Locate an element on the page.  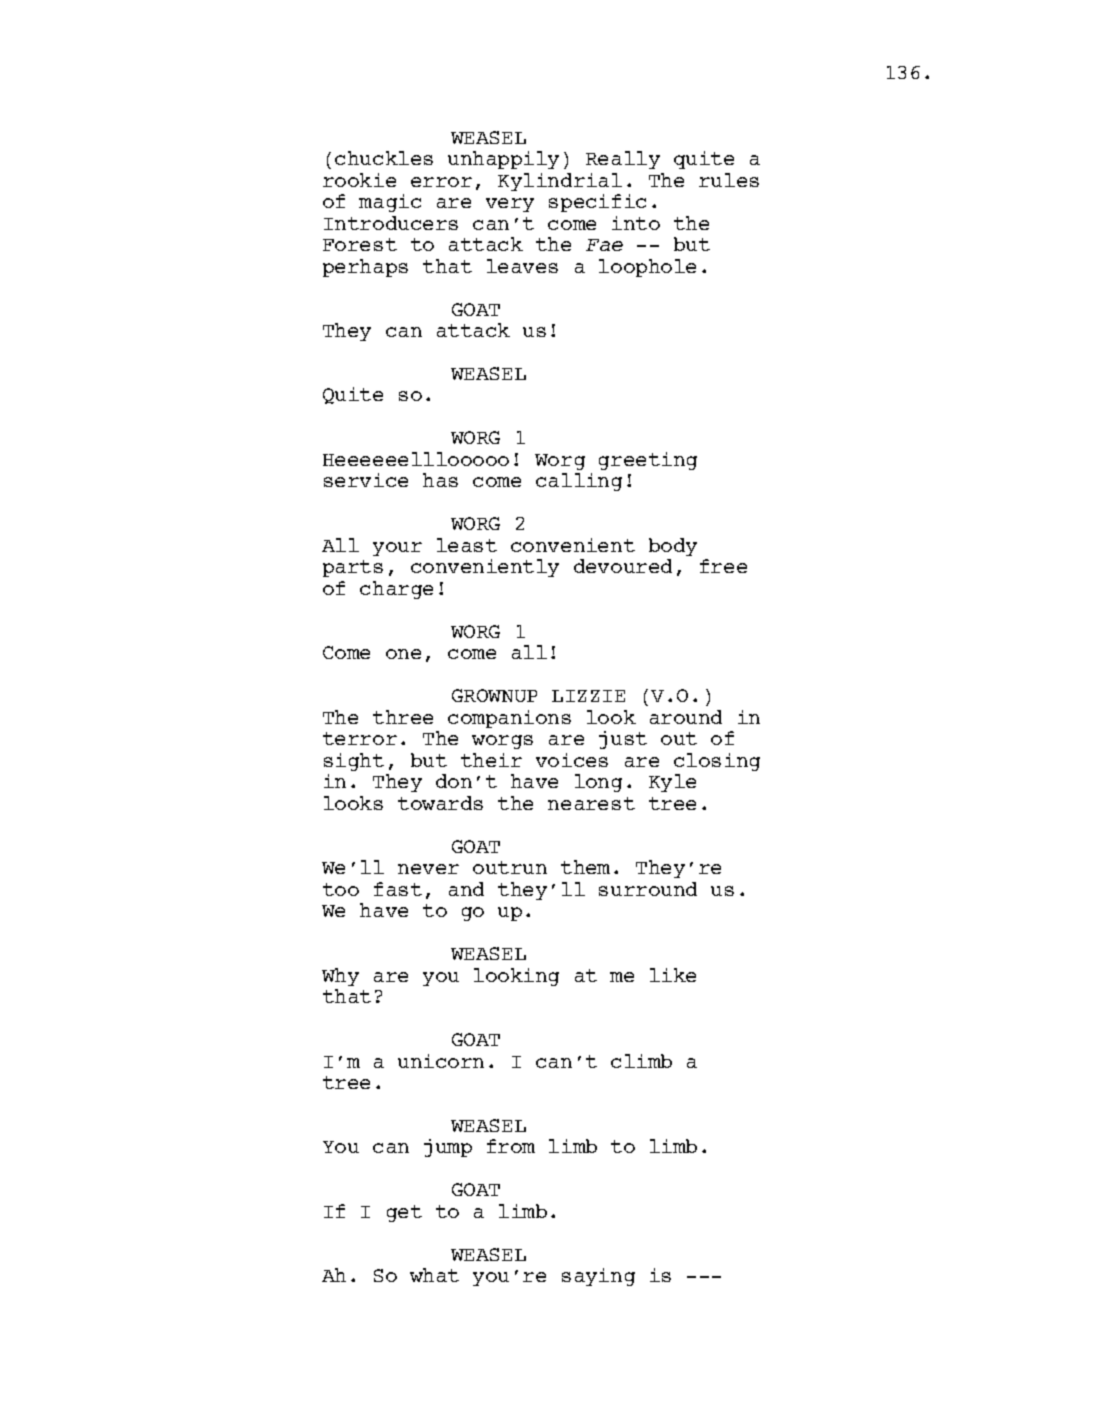
calling is located at coordinates (579, 482).
